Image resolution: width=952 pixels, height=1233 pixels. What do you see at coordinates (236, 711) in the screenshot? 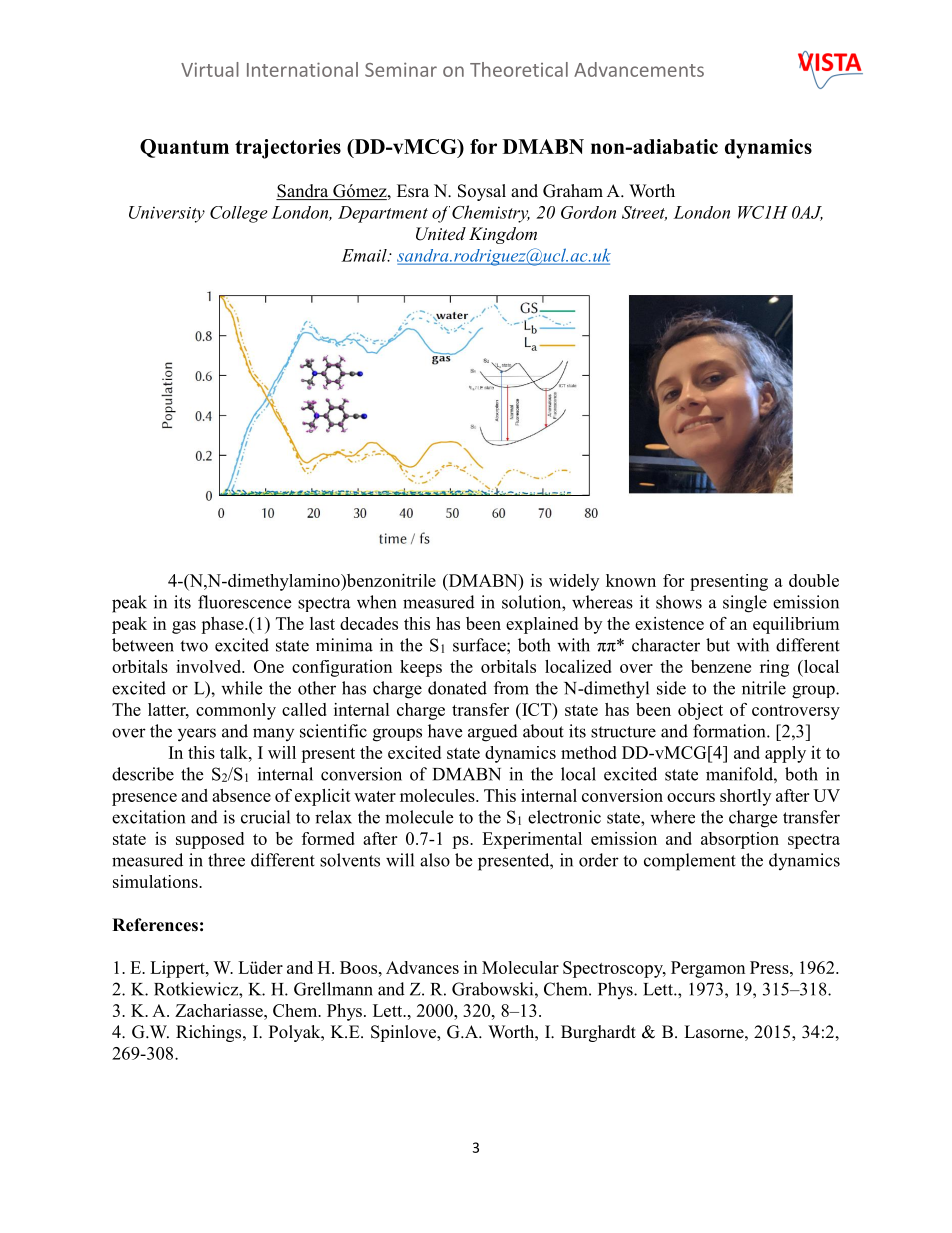
I see `commonly` at bounding box center [236, 711].
